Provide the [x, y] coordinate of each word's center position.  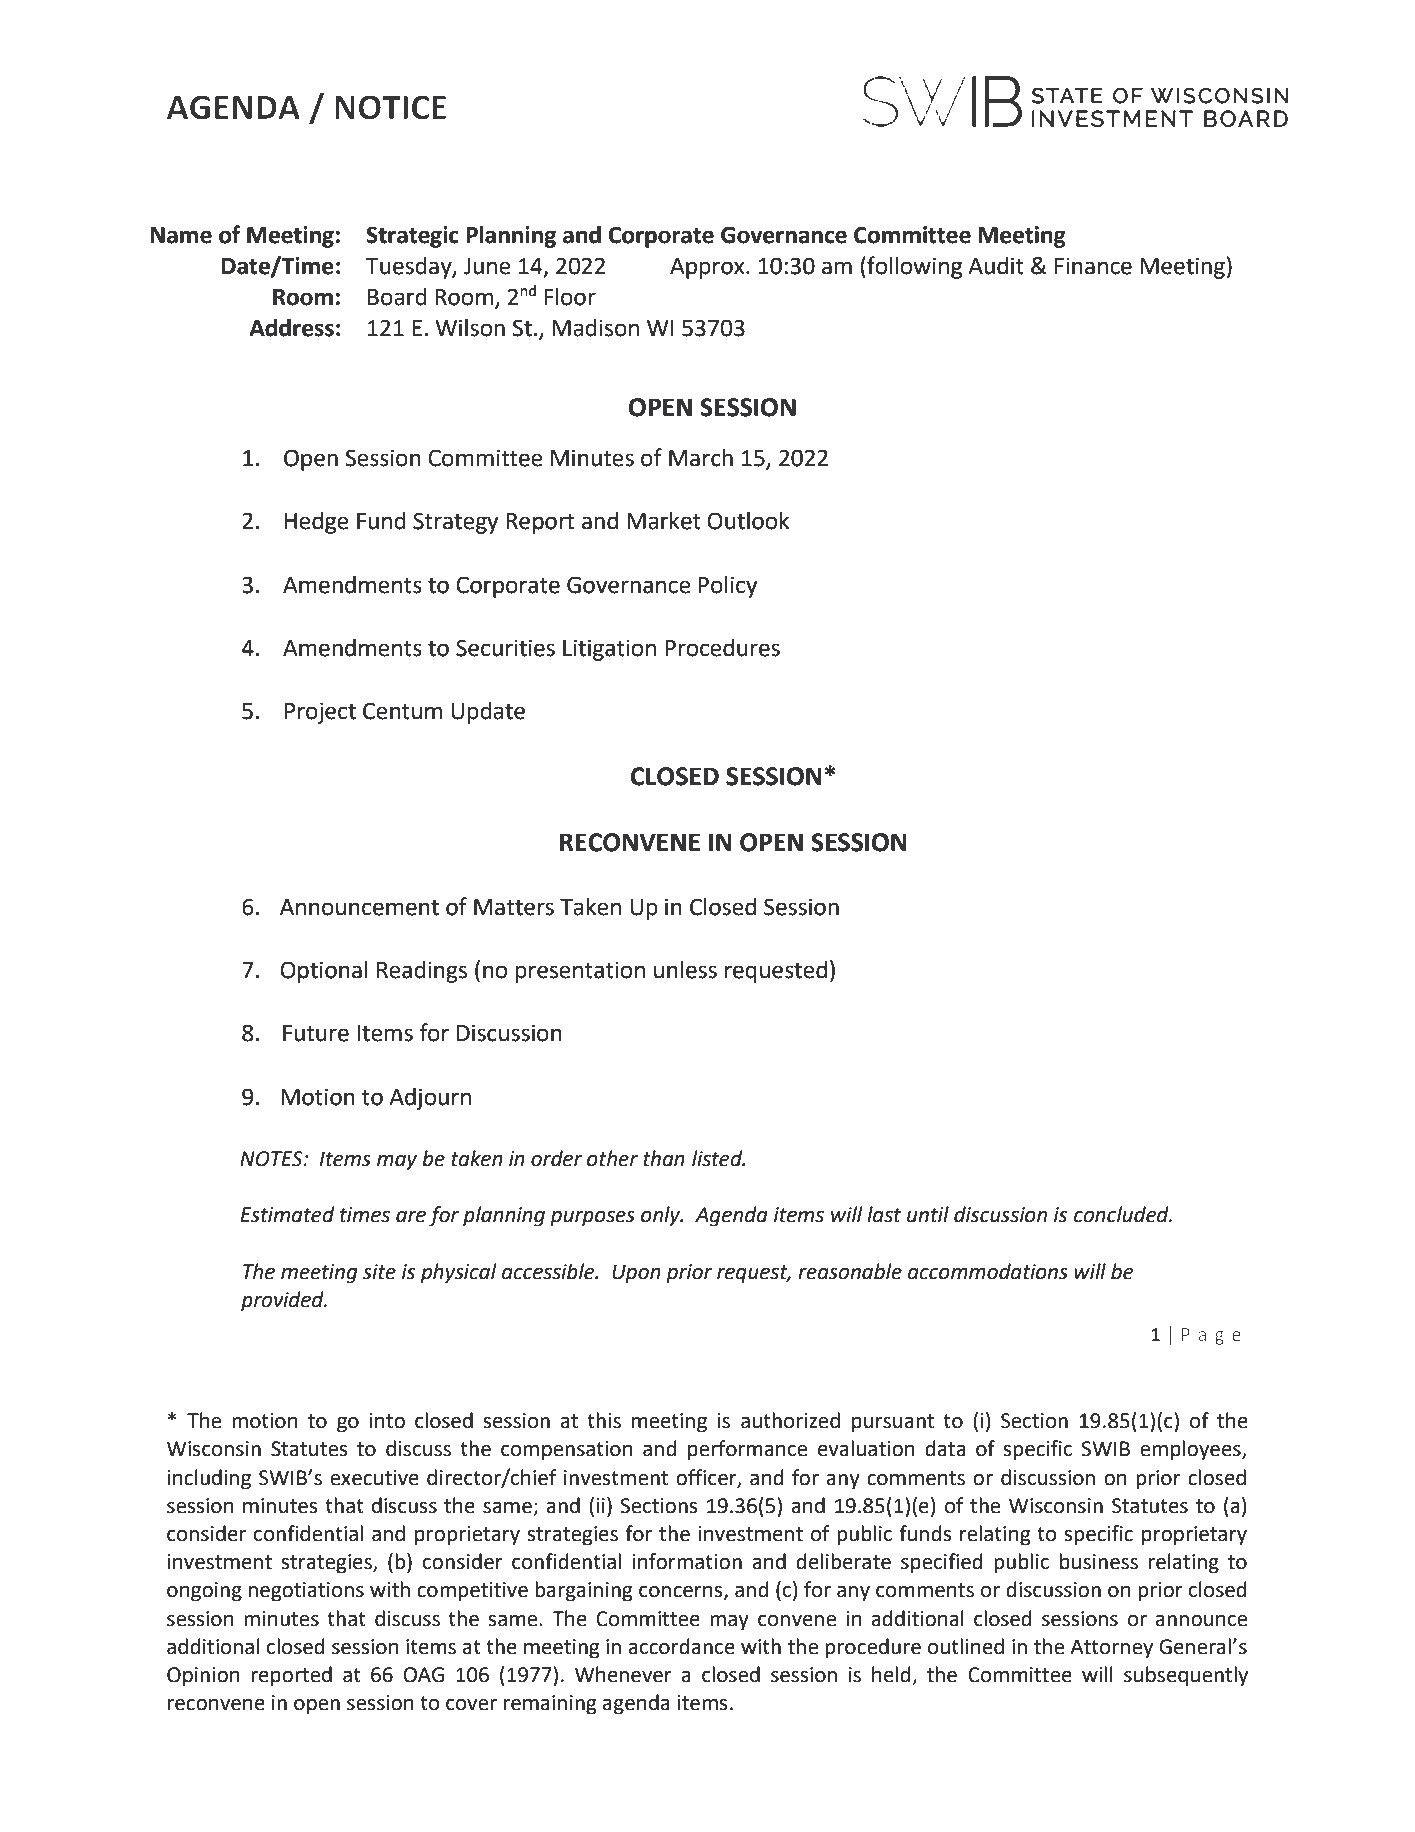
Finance [1093, 266]
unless [685, 970]
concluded [1122, 1214]
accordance [681, 1646]
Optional [324, 972]
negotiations [306, 1592]
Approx [708, 268]
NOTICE [390, 107]
